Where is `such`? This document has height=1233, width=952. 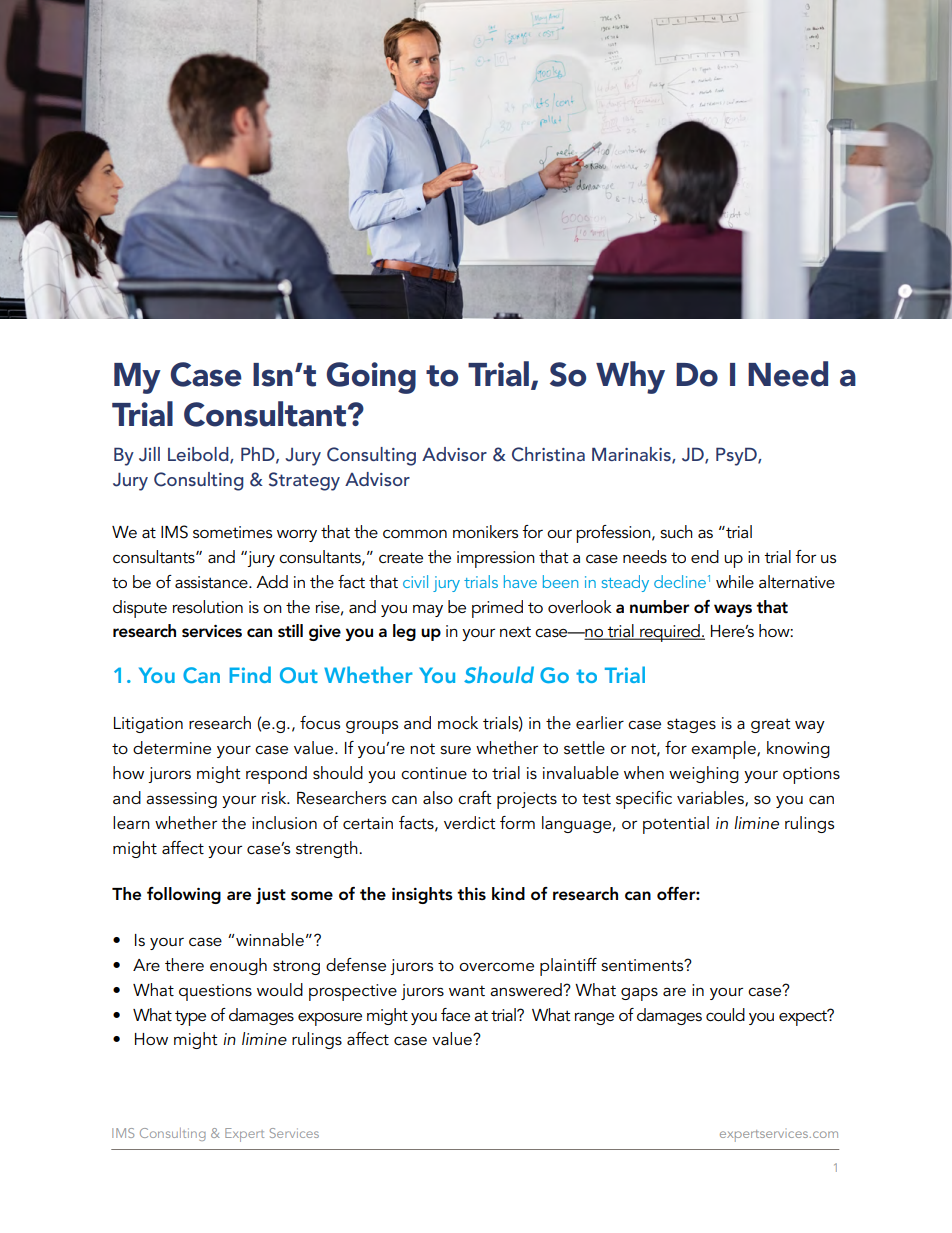
such is located at coordinates (676, 531).
